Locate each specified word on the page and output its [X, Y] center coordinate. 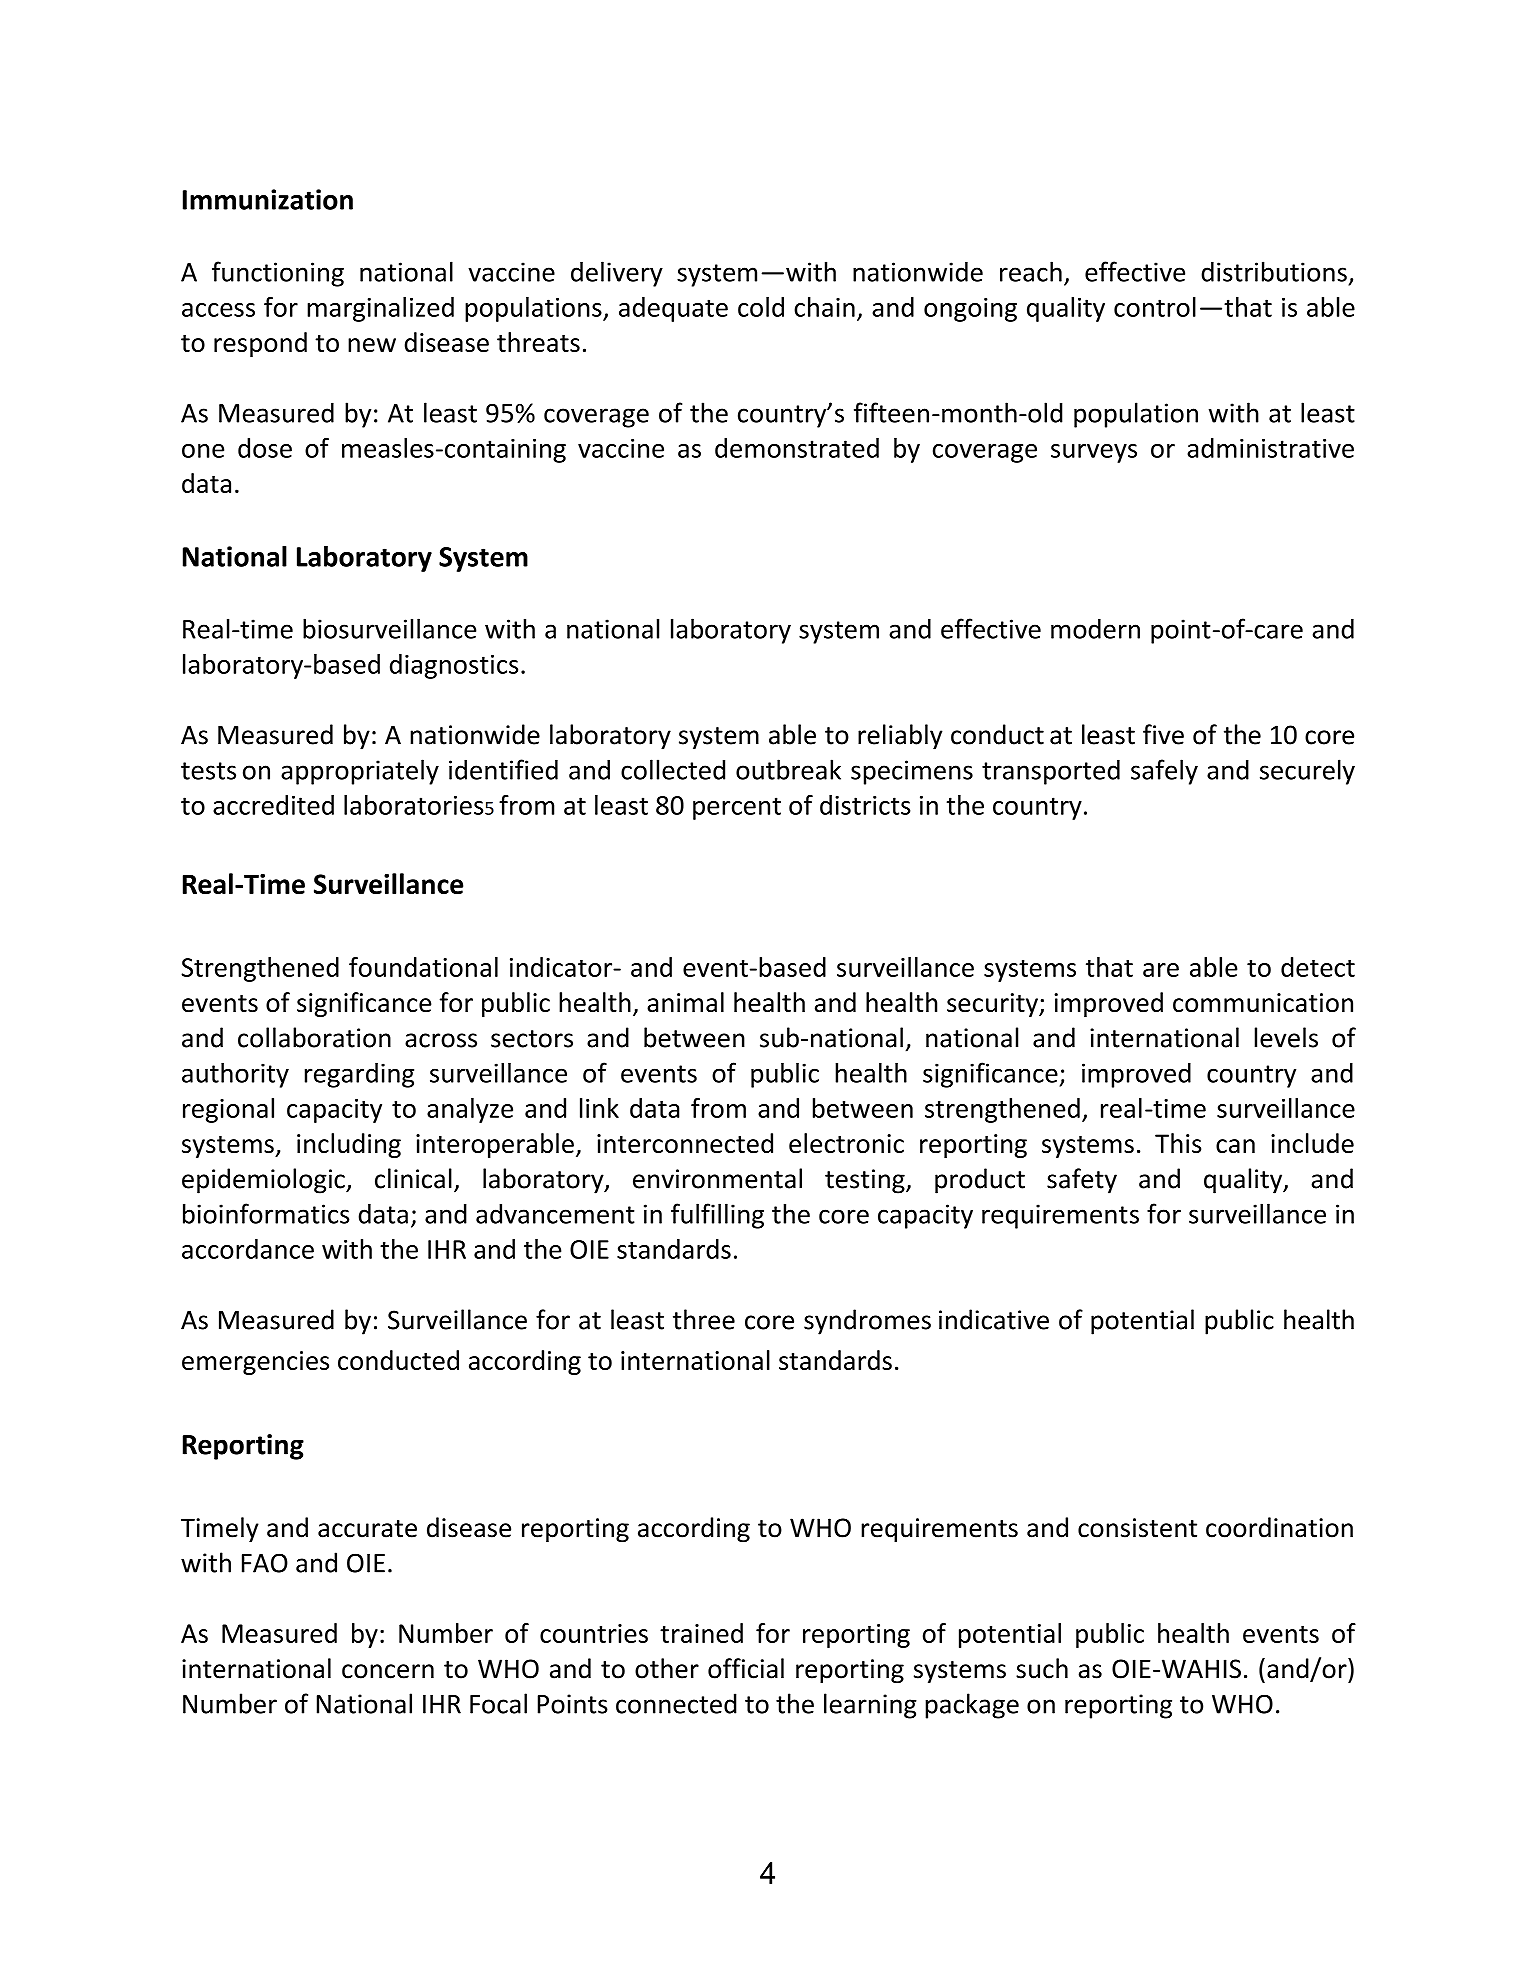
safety [1082, 1181]
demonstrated [797, 448]
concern [388, 1671]
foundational [423, 967]
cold [761, 307]
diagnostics [454, 666]
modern [1095, 628]
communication [1263, 1003]
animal [685, 1002]
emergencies [255, 1363]
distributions [1274, 271]
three [704, 1319]
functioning [278, 274]
